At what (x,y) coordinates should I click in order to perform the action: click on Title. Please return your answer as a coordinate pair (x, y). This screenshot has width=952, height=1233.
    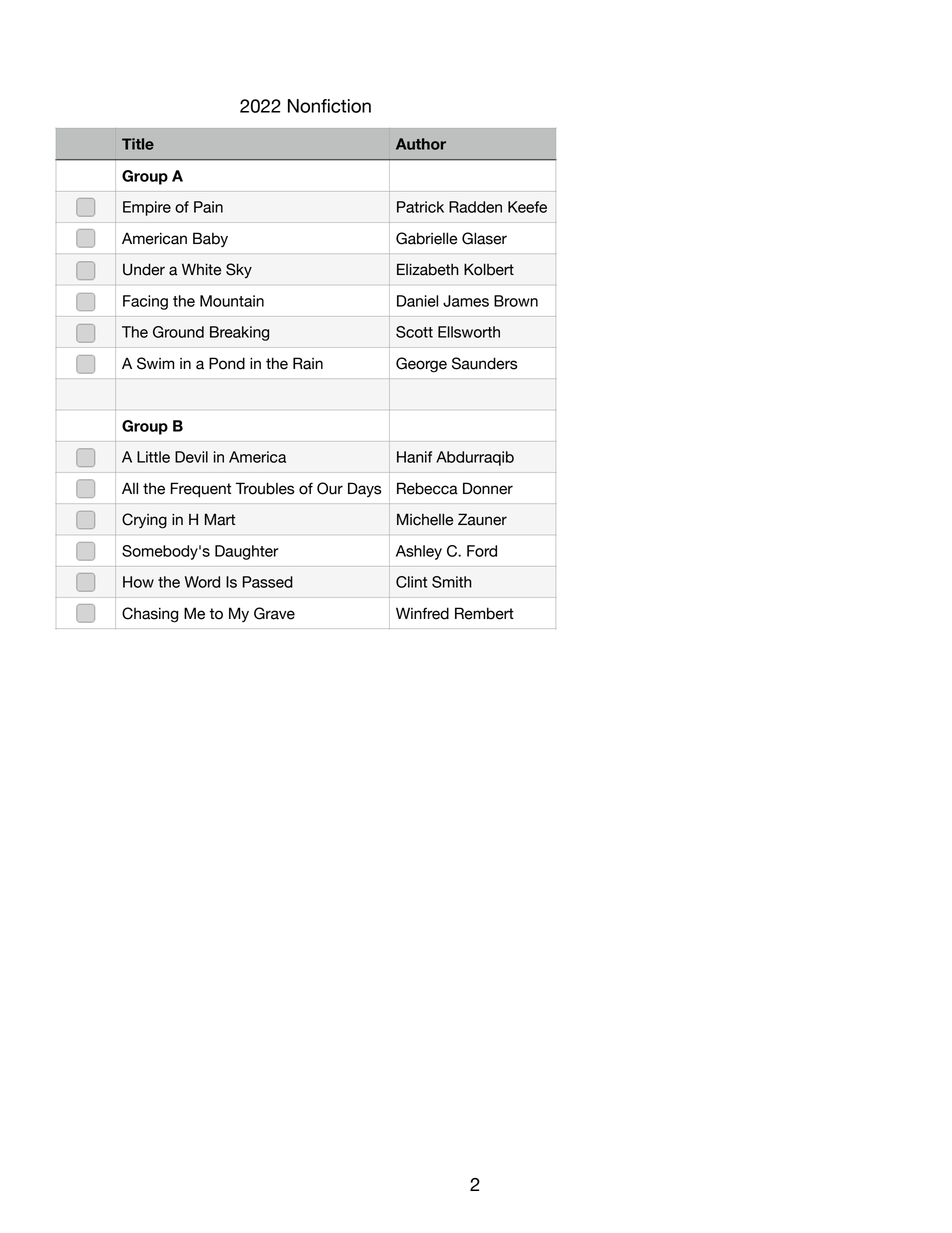
    Looking at the image, I should click on (138, 144).
